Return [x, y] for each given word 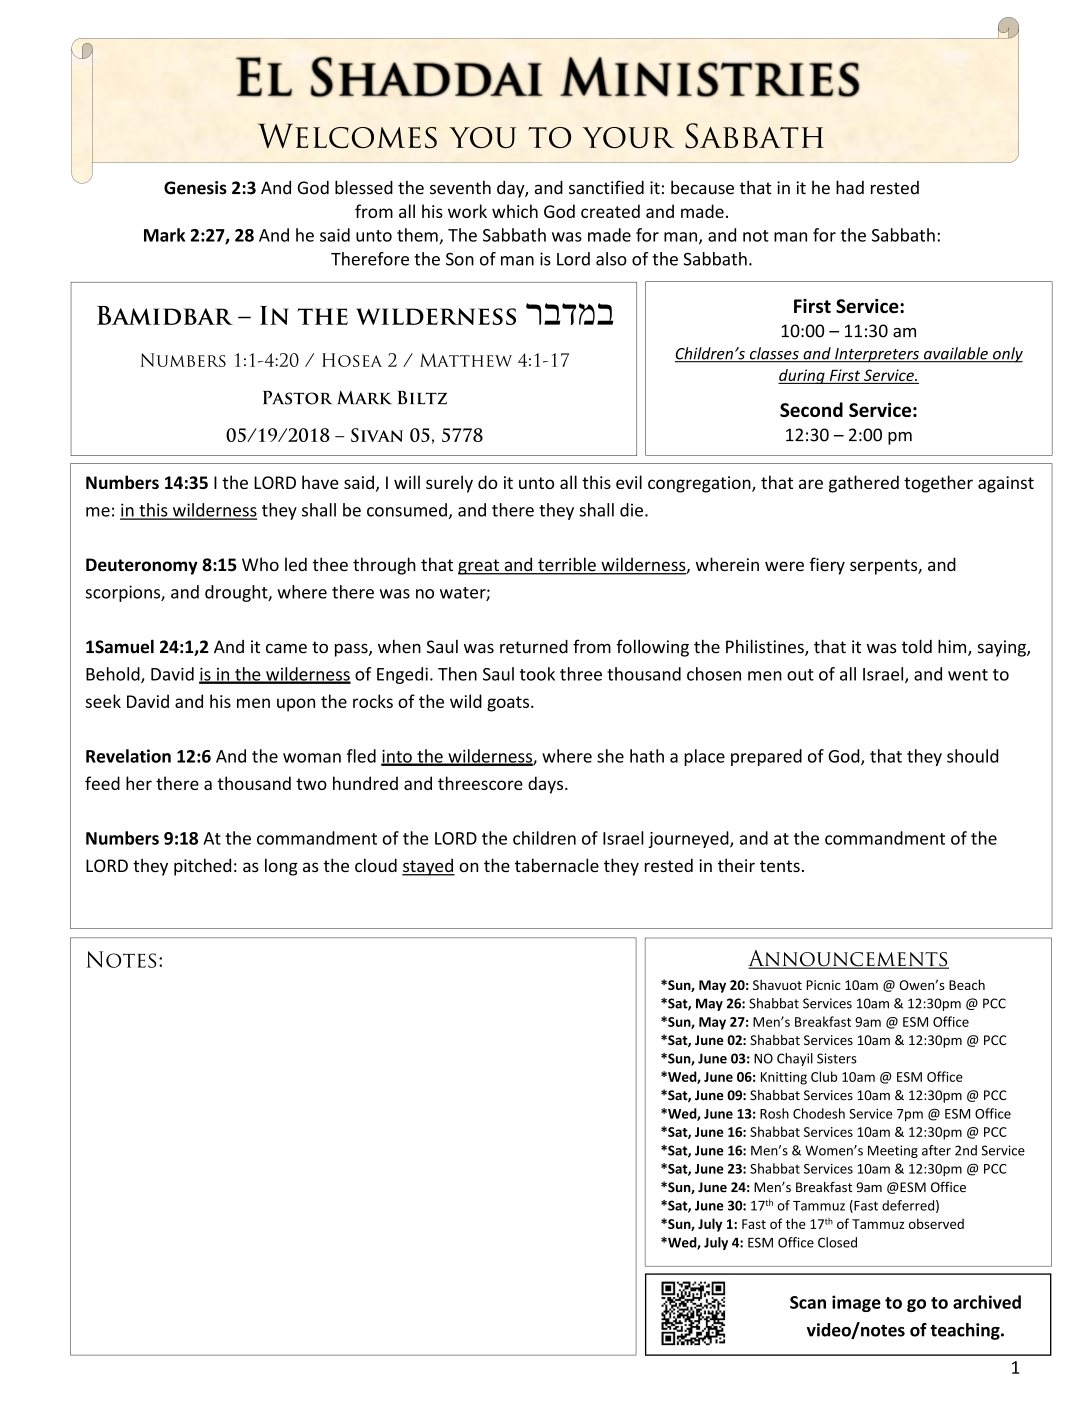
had [850, 187]
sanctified [606, 187]
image [856, 1303]
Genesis [195, 188]
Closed [837, 1242]
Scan [808, 1302]
